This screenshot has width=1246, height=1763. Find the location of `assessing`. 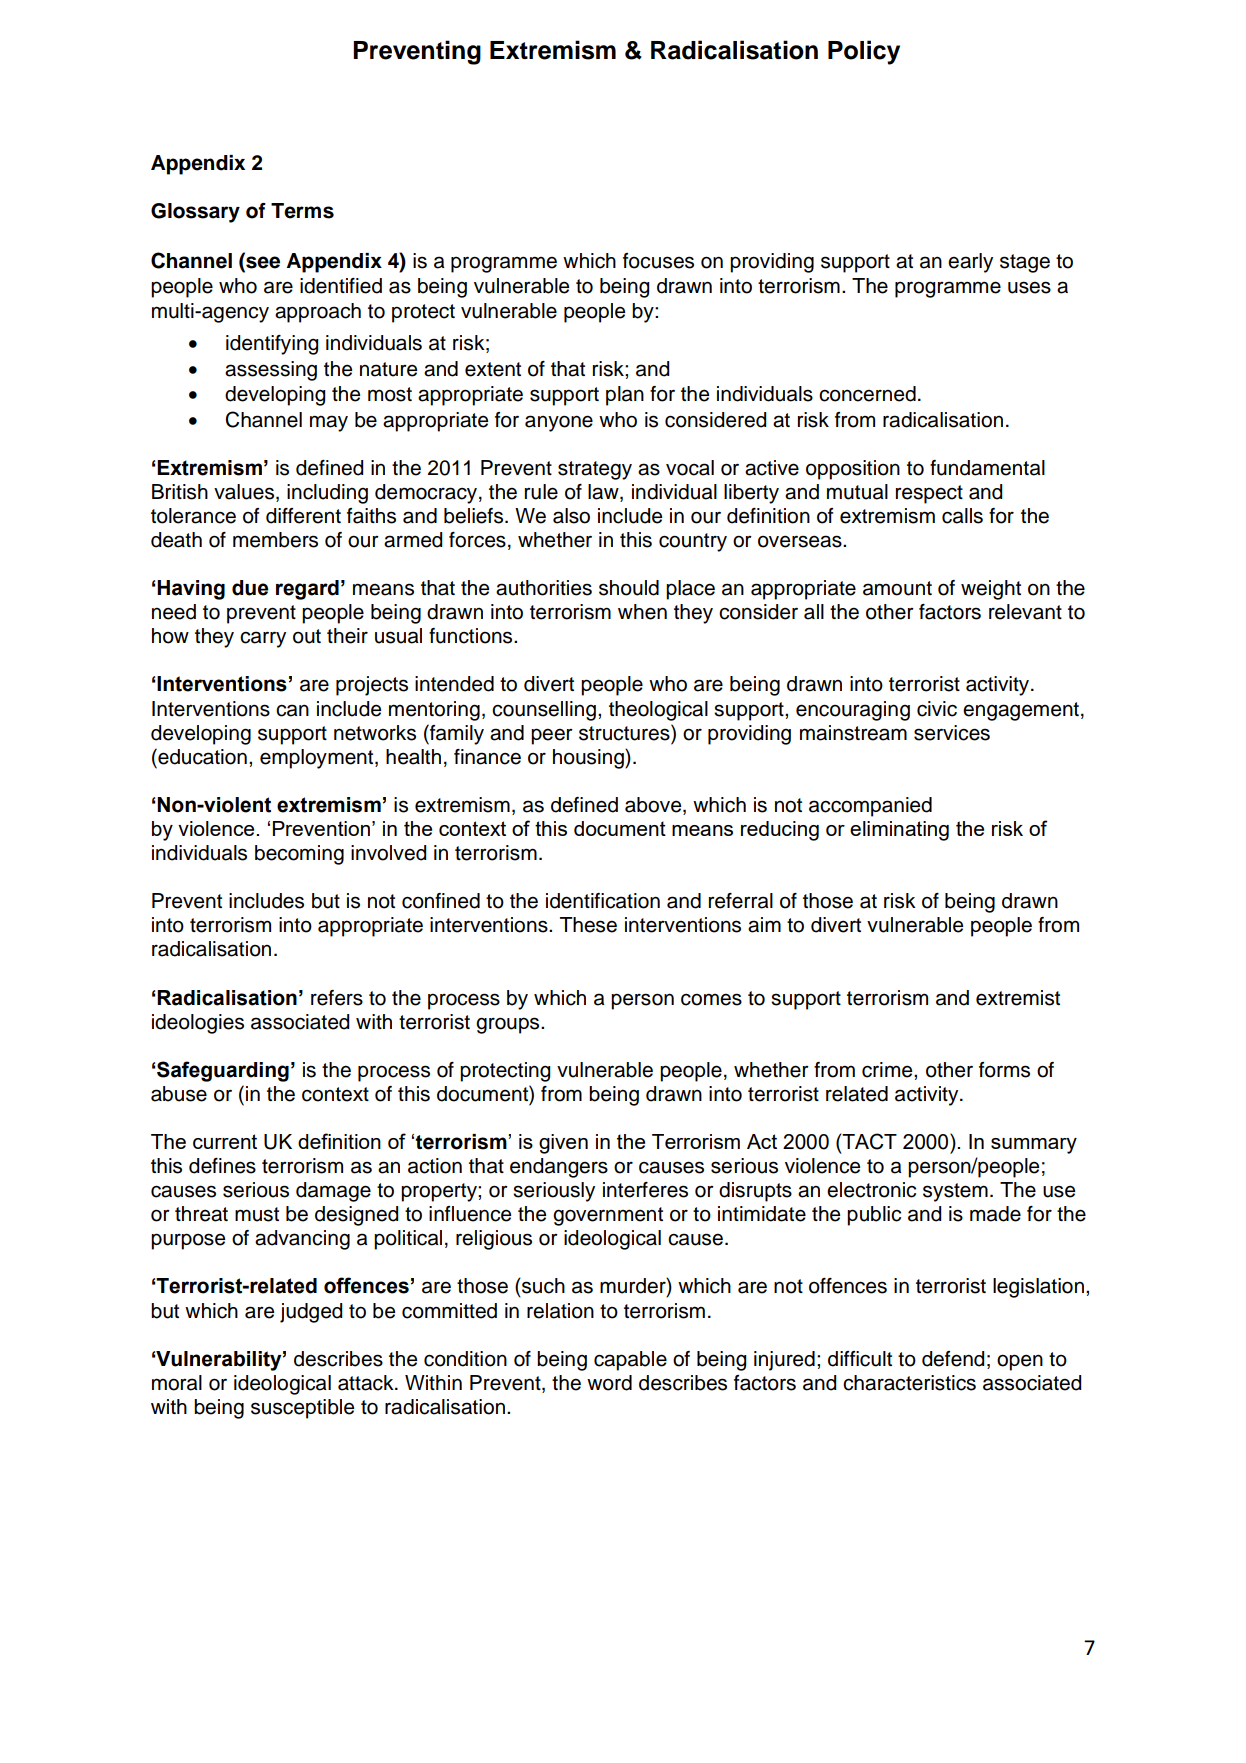

assessing is located at coordinates (271, 371).
